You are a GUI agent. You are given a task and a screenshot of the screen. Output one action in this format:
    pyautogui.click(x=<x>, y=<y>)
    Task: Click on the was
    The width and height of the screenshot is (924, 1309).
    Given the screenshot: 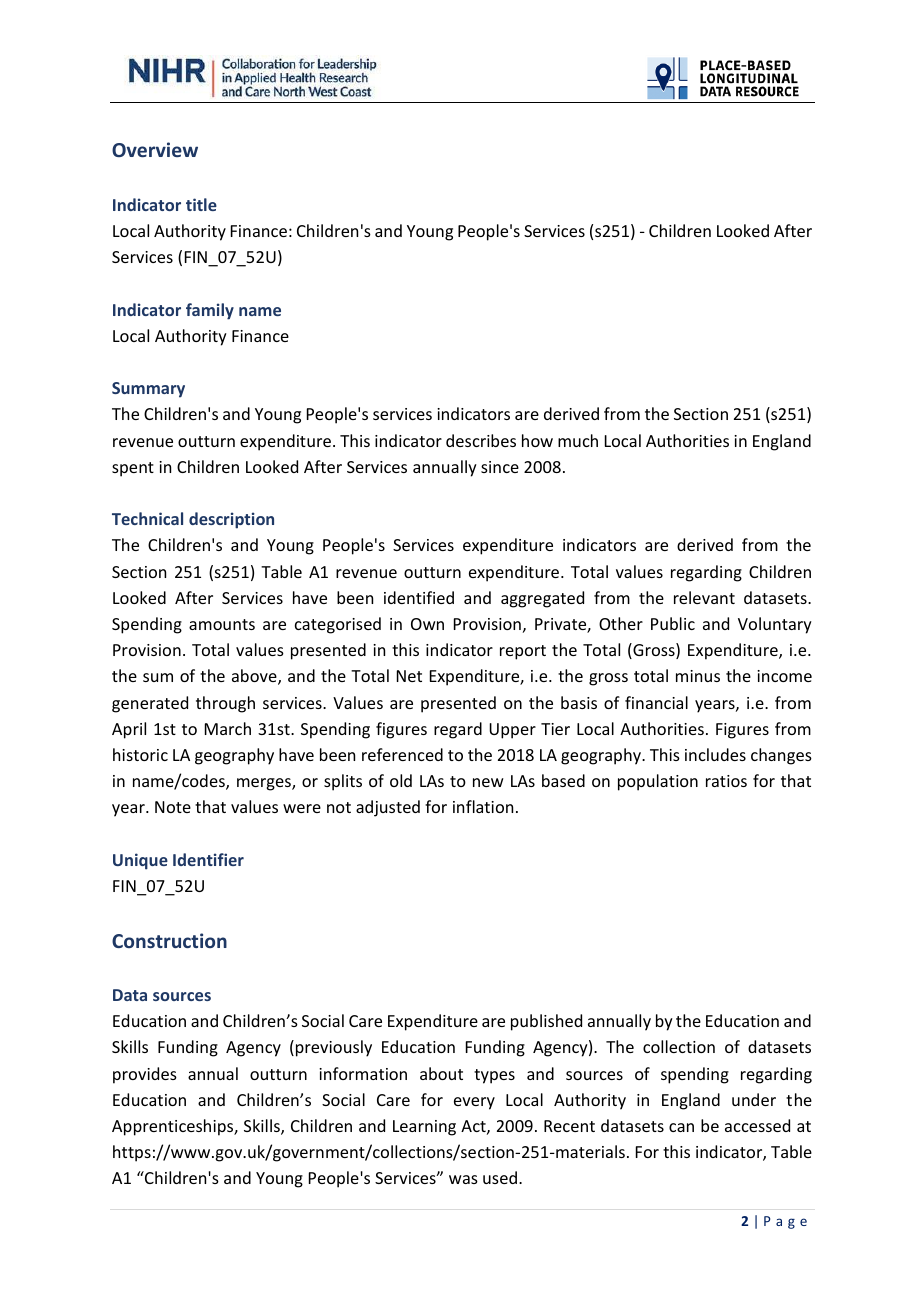 What is the action you would take?
    pyautogui.click(x=463, y=1179)
